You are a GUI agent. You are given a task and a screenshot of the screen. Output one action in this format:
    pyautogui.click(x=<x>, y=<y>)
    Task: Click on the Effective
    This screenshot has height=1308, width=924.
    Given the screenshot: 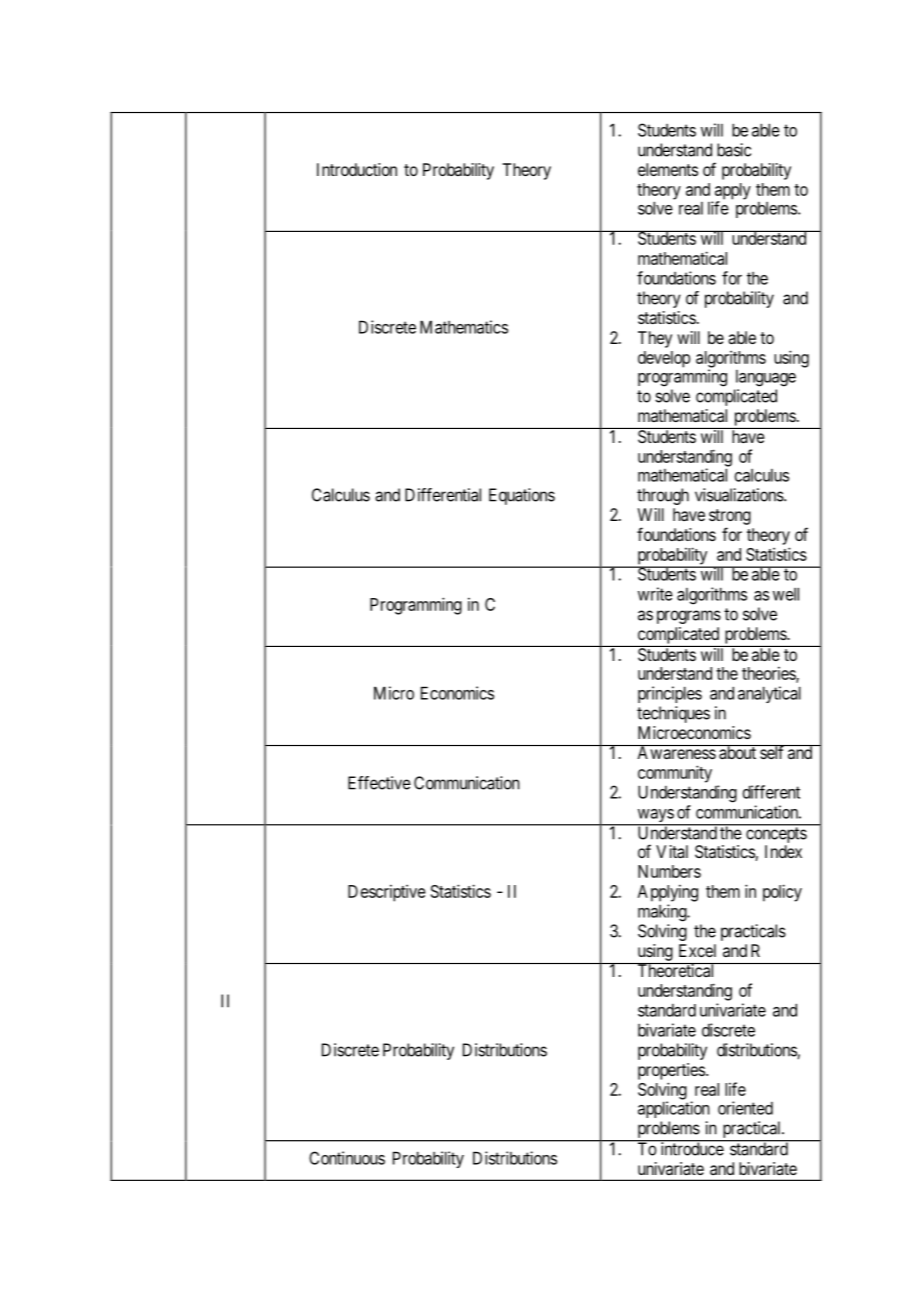 What is the action you would take?
    pyautogui.click(x=379, y=783)
